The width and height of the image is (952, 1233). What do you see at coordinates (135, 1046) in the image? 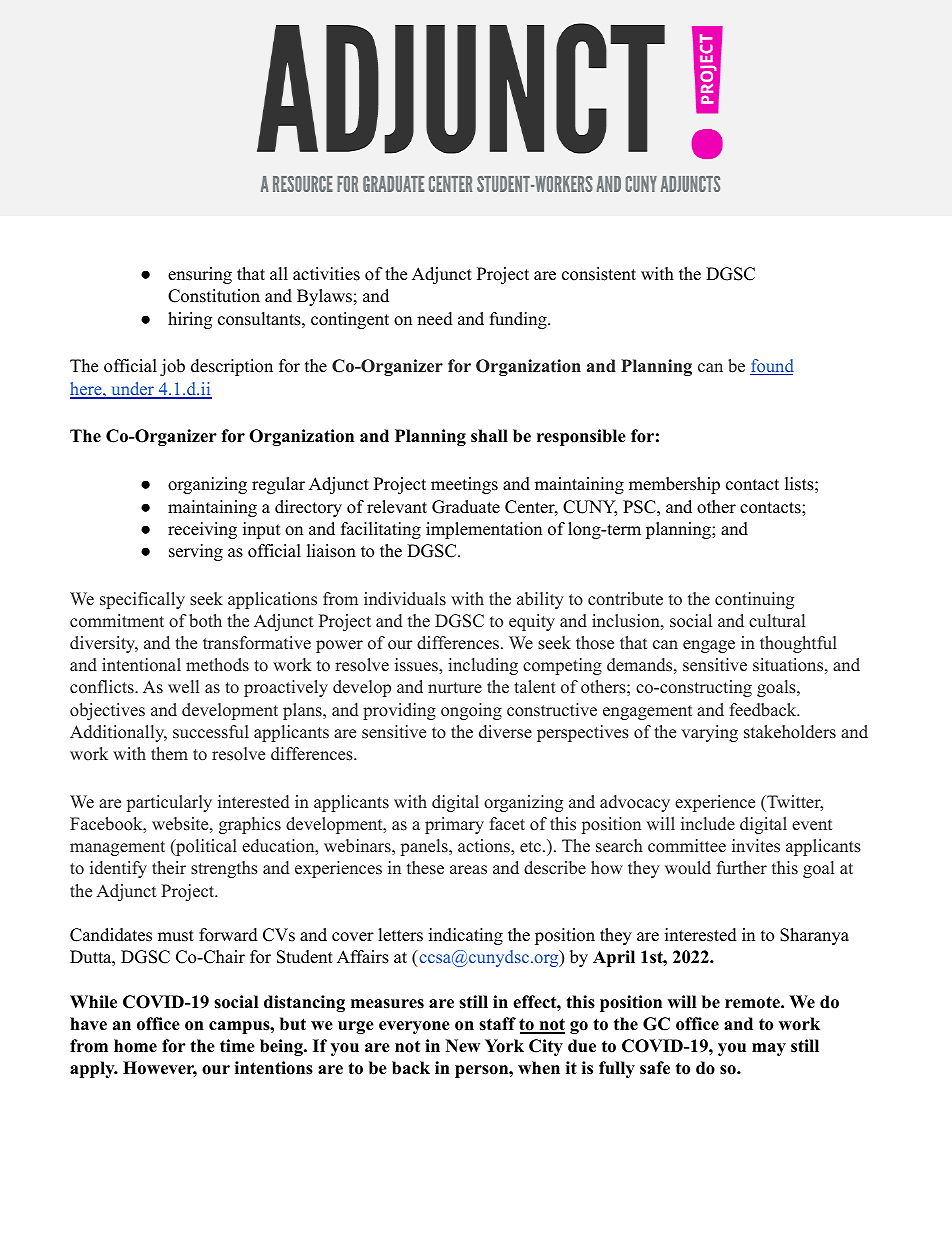
I see `home` at bounding box center [135, 1046].
